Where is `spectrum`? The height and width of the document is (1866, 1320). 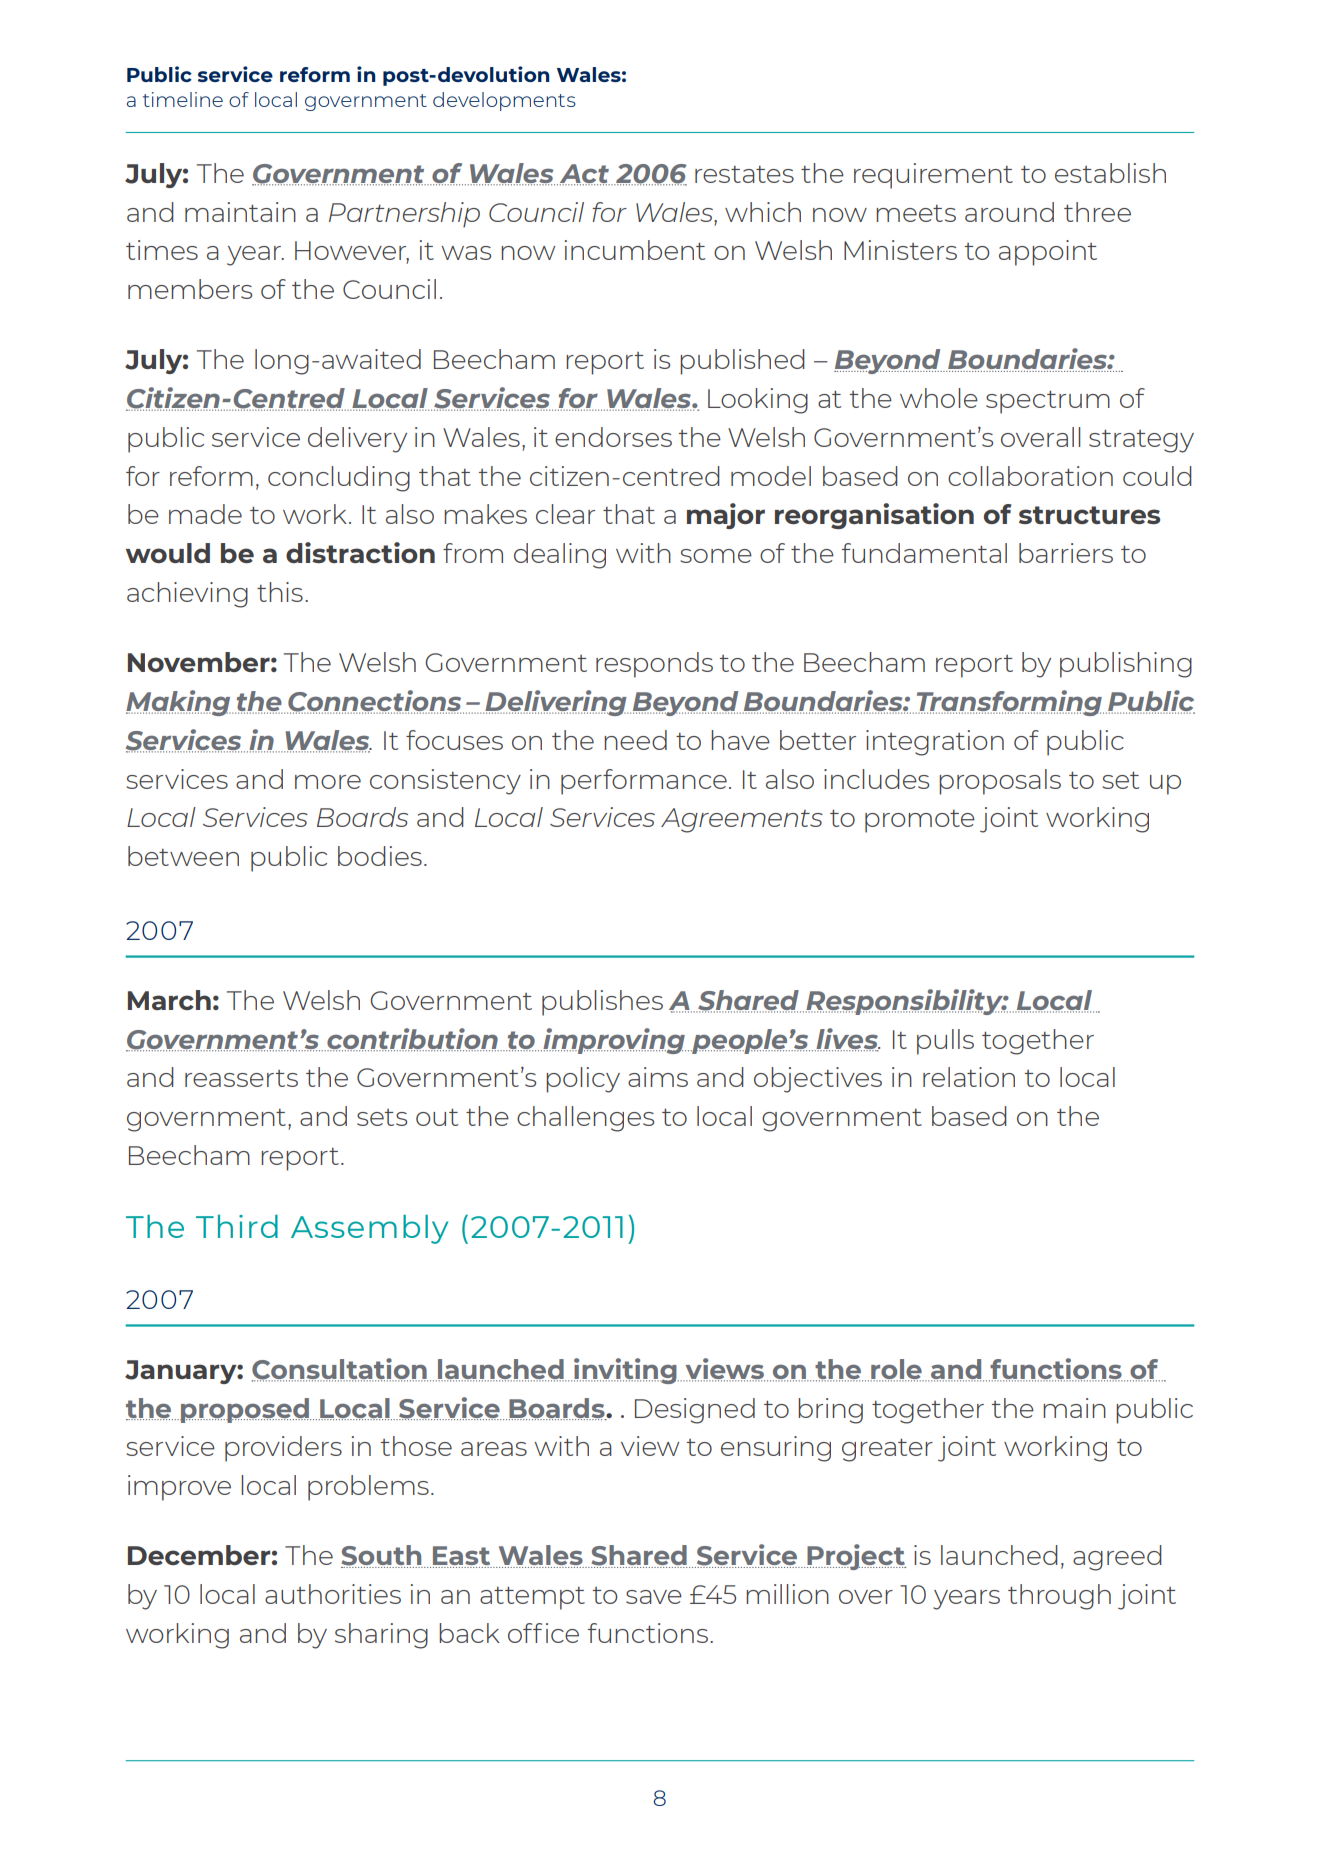
spectrum is located at coordinates (1048, 402).
